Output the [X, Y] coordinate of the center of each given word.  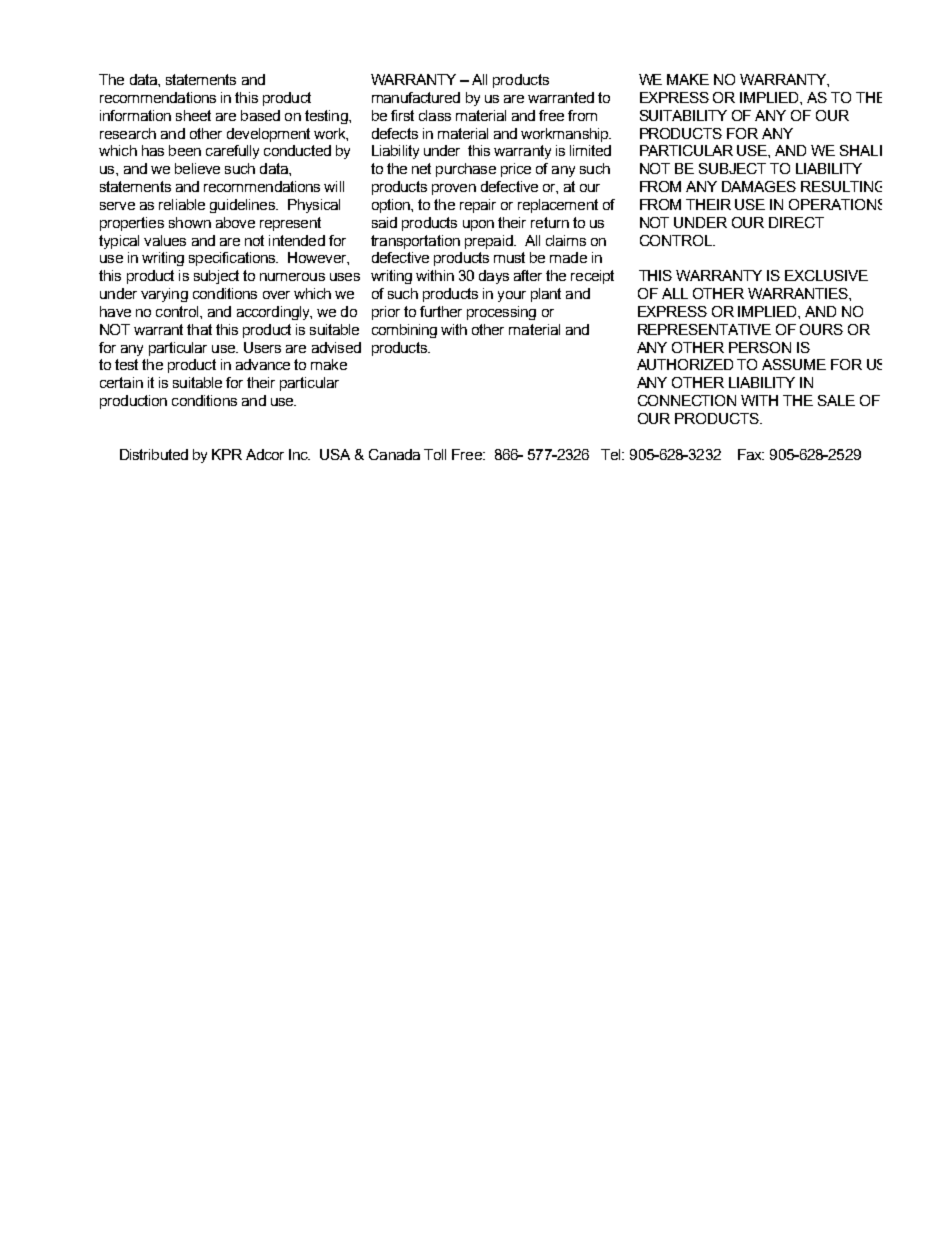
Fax [751, 454]
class [435, 115]
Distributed [154, 454]
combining [404, 331]
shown [190, 222]
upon [478, 225]
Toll [435, 454]
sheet [193, 115]
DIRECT [796, 222]
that [199, 329]
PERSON [760, 347]
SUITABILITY [683, 115]
